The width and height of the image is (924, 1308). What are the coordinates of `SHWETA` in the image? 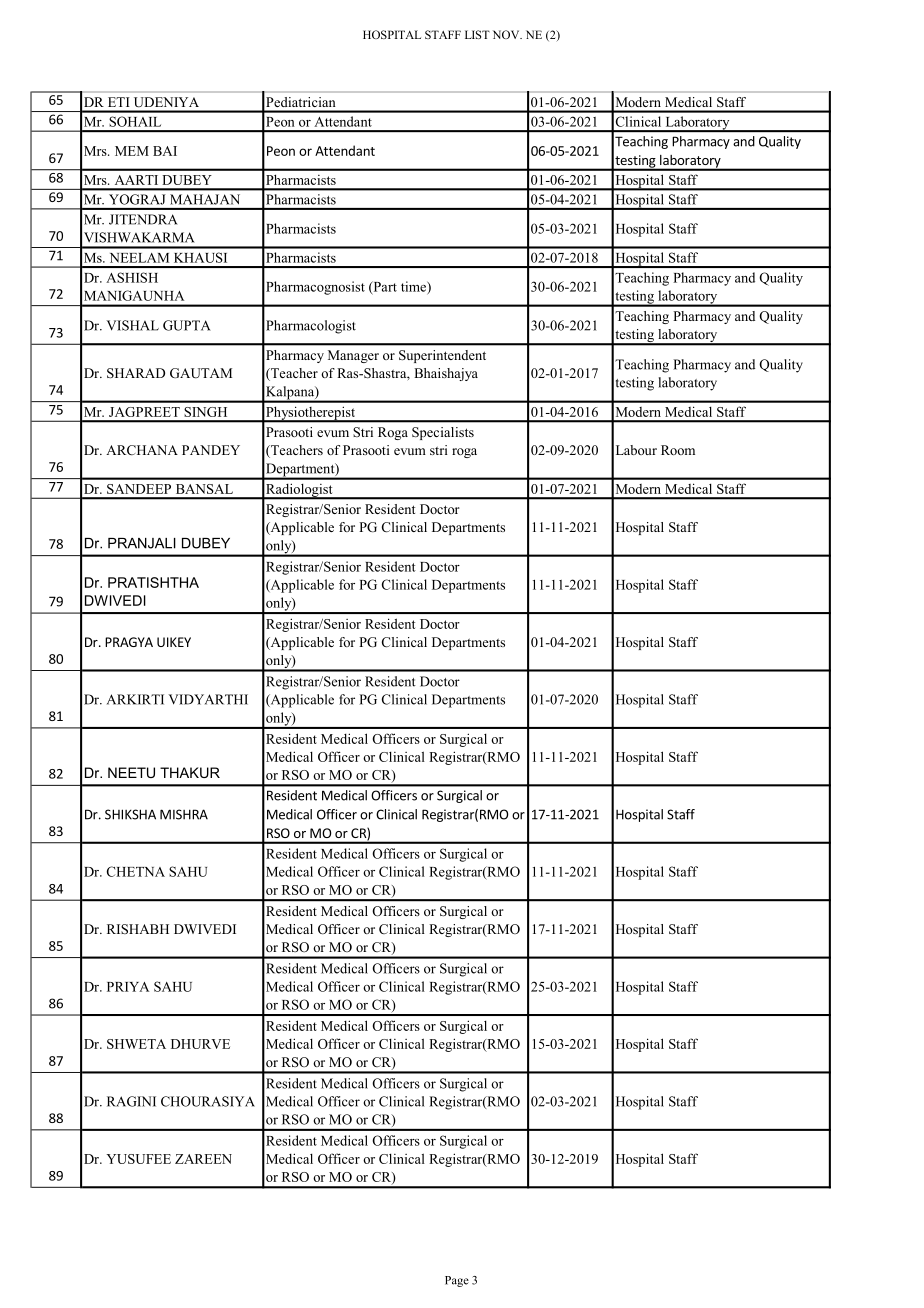 It's located at (136, 1044).
